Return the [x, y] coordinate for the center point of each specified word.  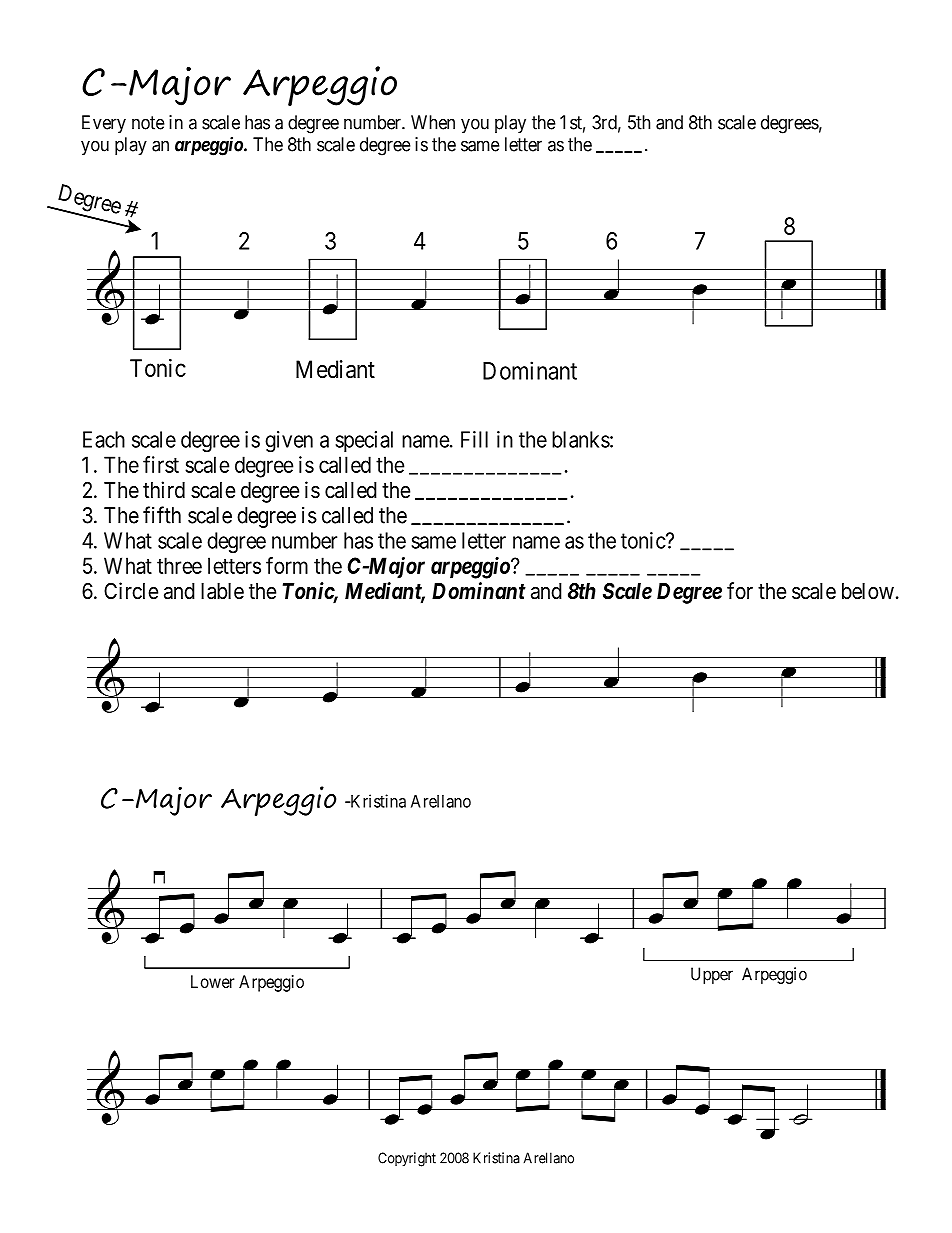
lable [222, 591]
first [161, 464]
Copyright [407, 1159]
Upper [712, 975]
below [868, 591]
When [433, 122]
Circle [131, 591]
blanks [581, 439]
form [287, 565]
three [179, 565]
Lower [212, 981]
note [148, 123]
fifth [162, 515]
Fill [474, 439]
